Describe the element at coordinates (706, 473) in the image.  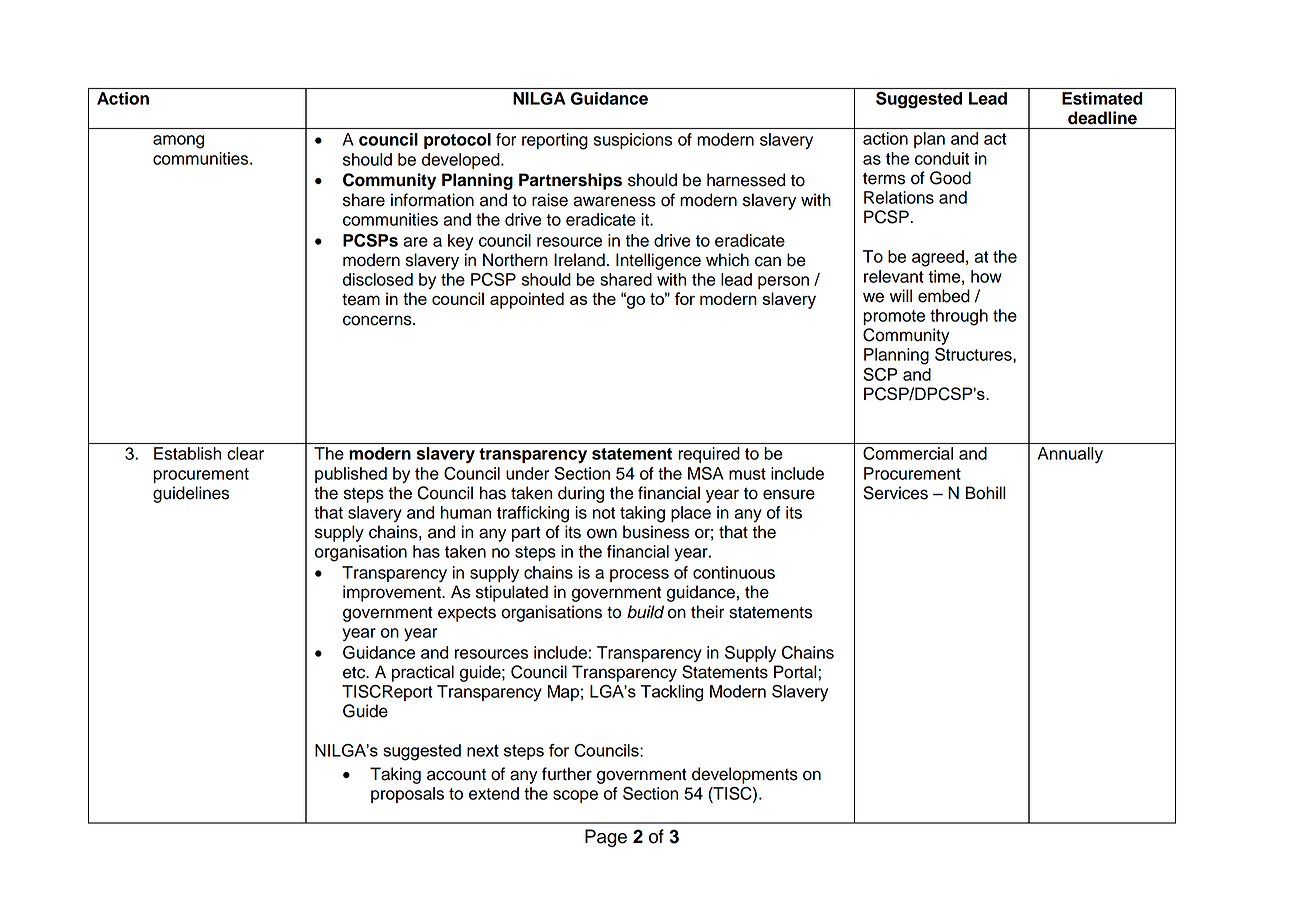
I see `MSA` at that location.
